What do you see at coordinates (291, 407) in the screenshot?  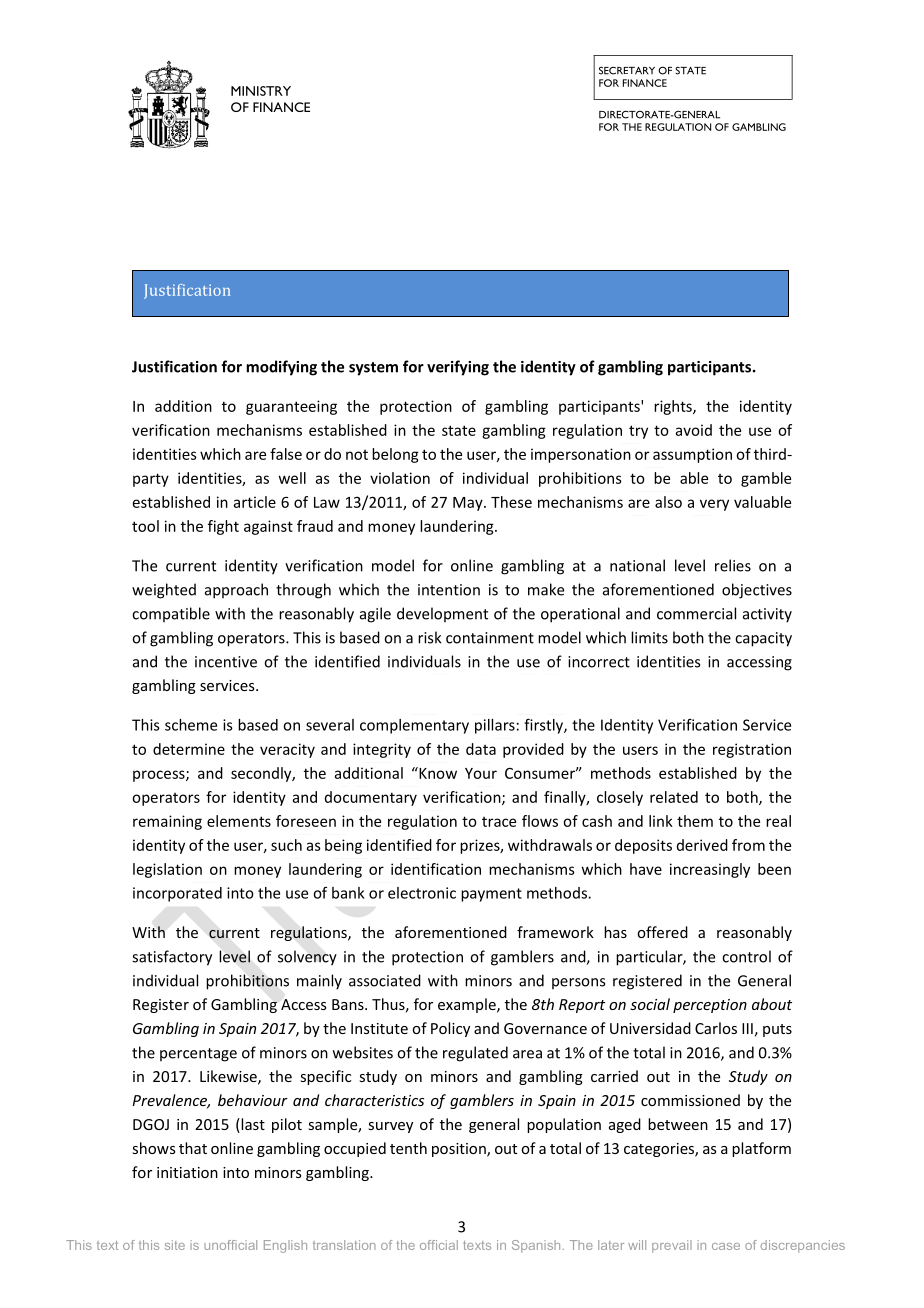 I see `guaranteeing` at bounding box center [291, 407].
